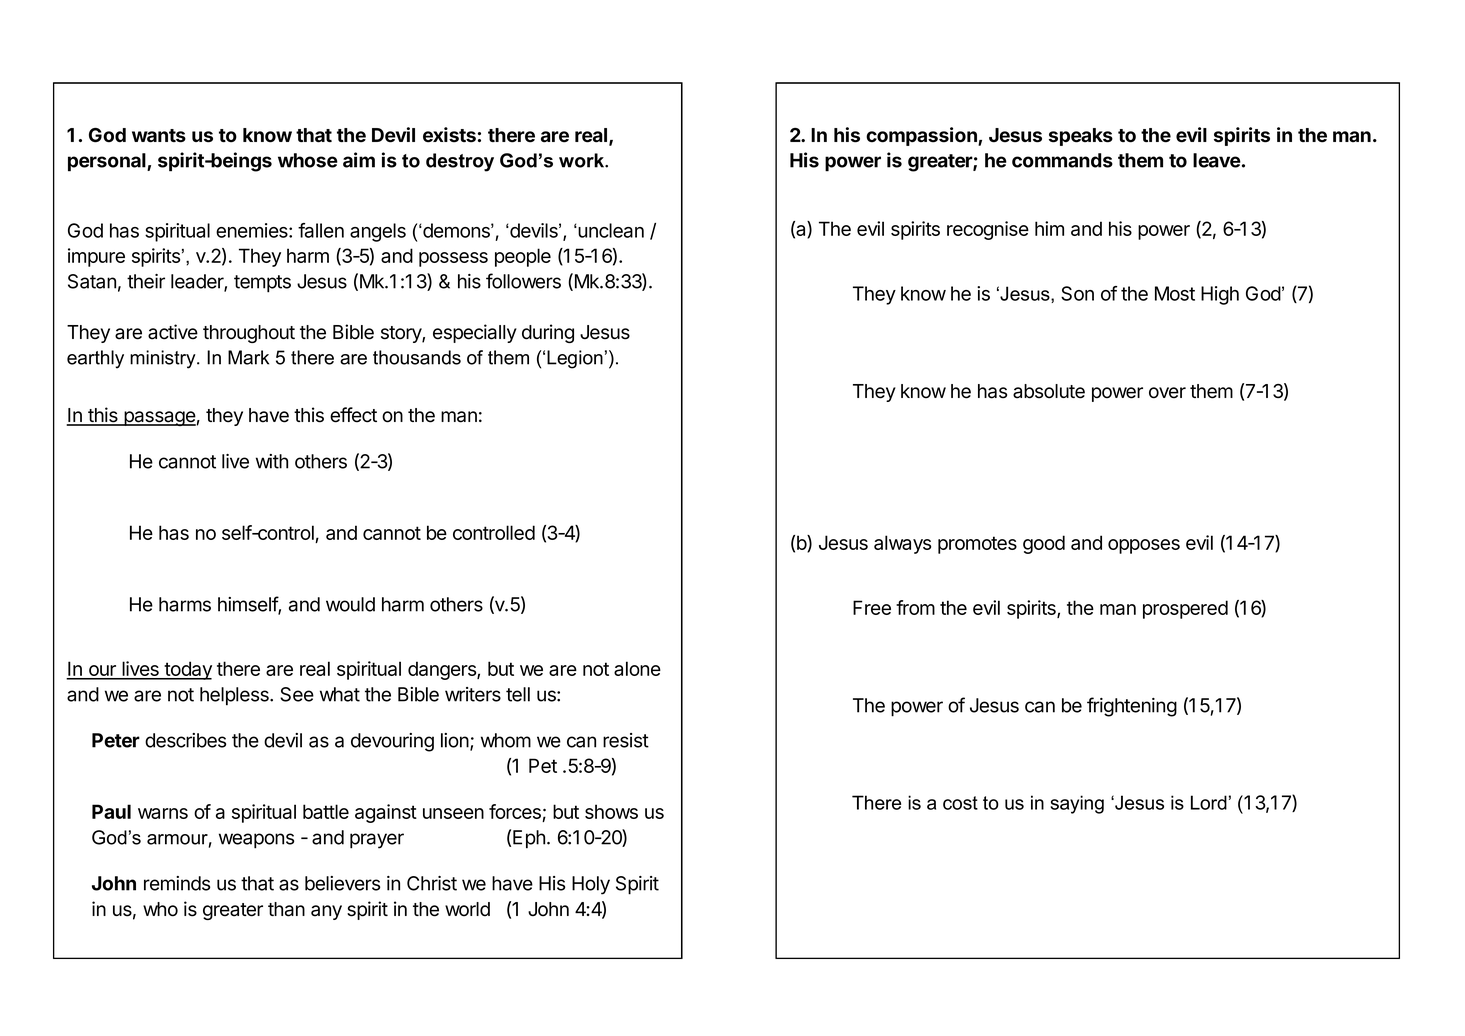 The height and width of the image is (1036, 1465). Describe the element at coordinates (235, 696) in the image. I see `helpless` at that location.
